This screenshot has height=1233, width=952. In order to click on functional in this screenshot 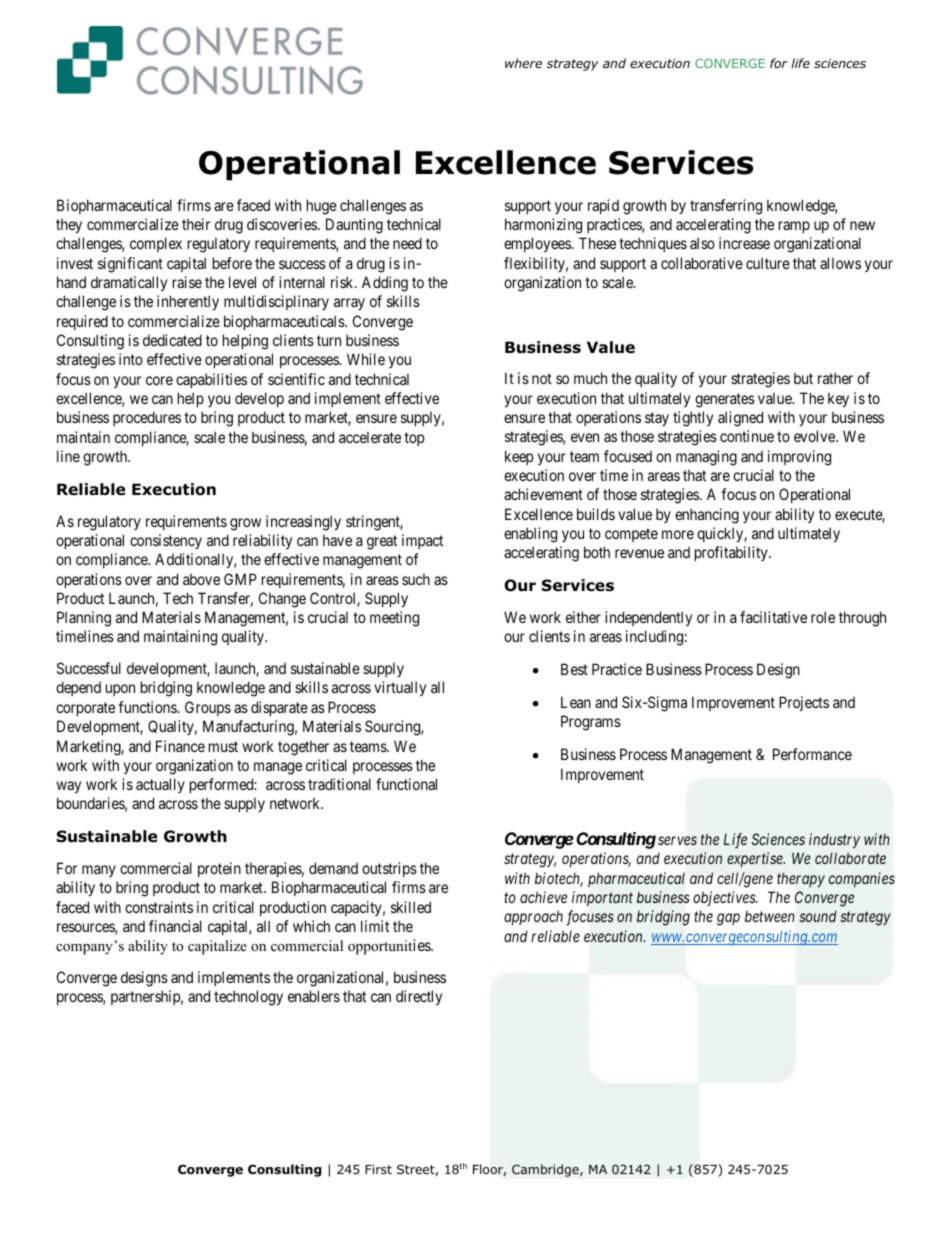, I will do `click(406, 784)`.
